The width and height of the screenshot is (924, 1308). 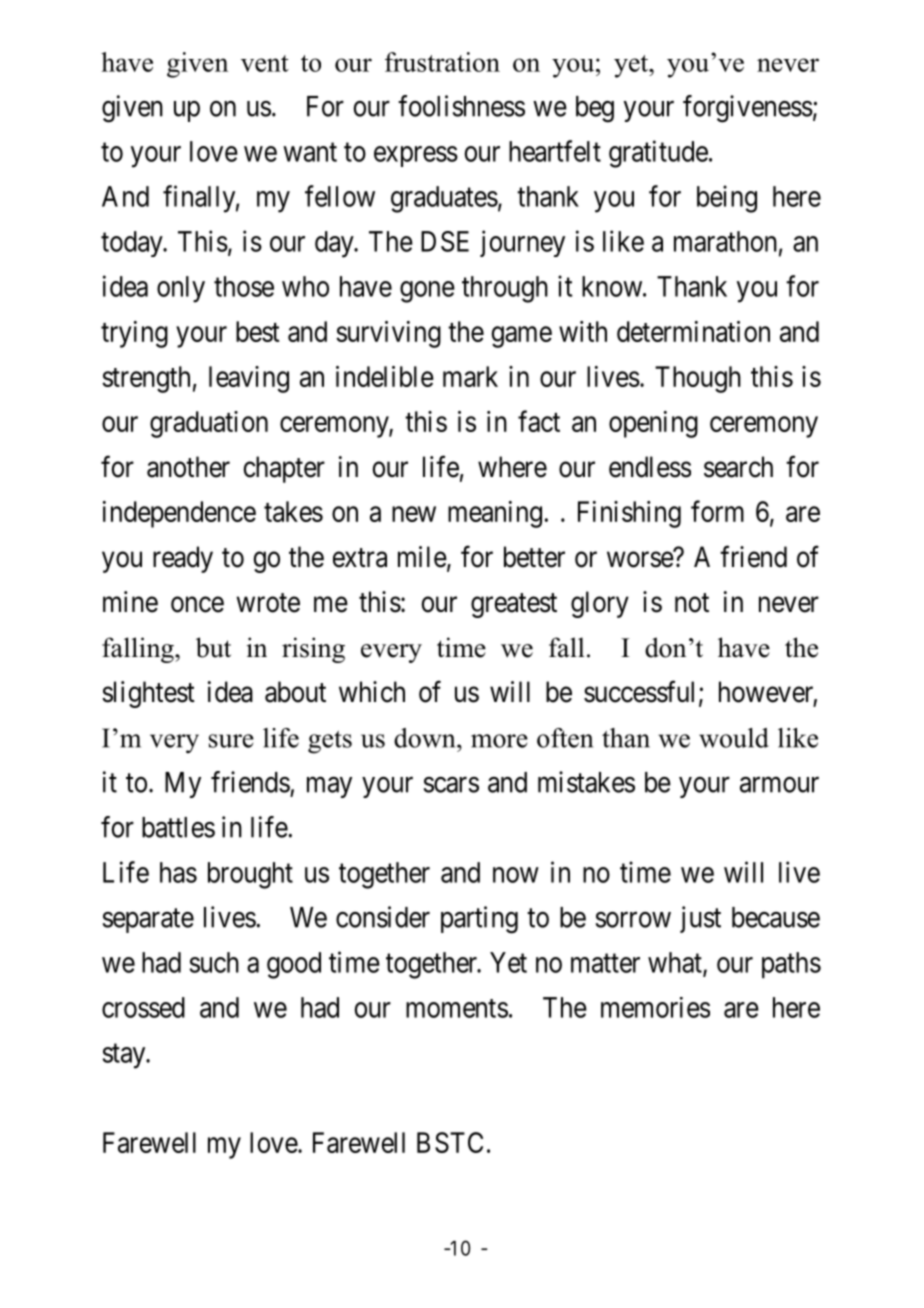 What do you see at coordinates (461, 106) in the screenshot?
I see `foolishness` at bounding box center [461, 106].
